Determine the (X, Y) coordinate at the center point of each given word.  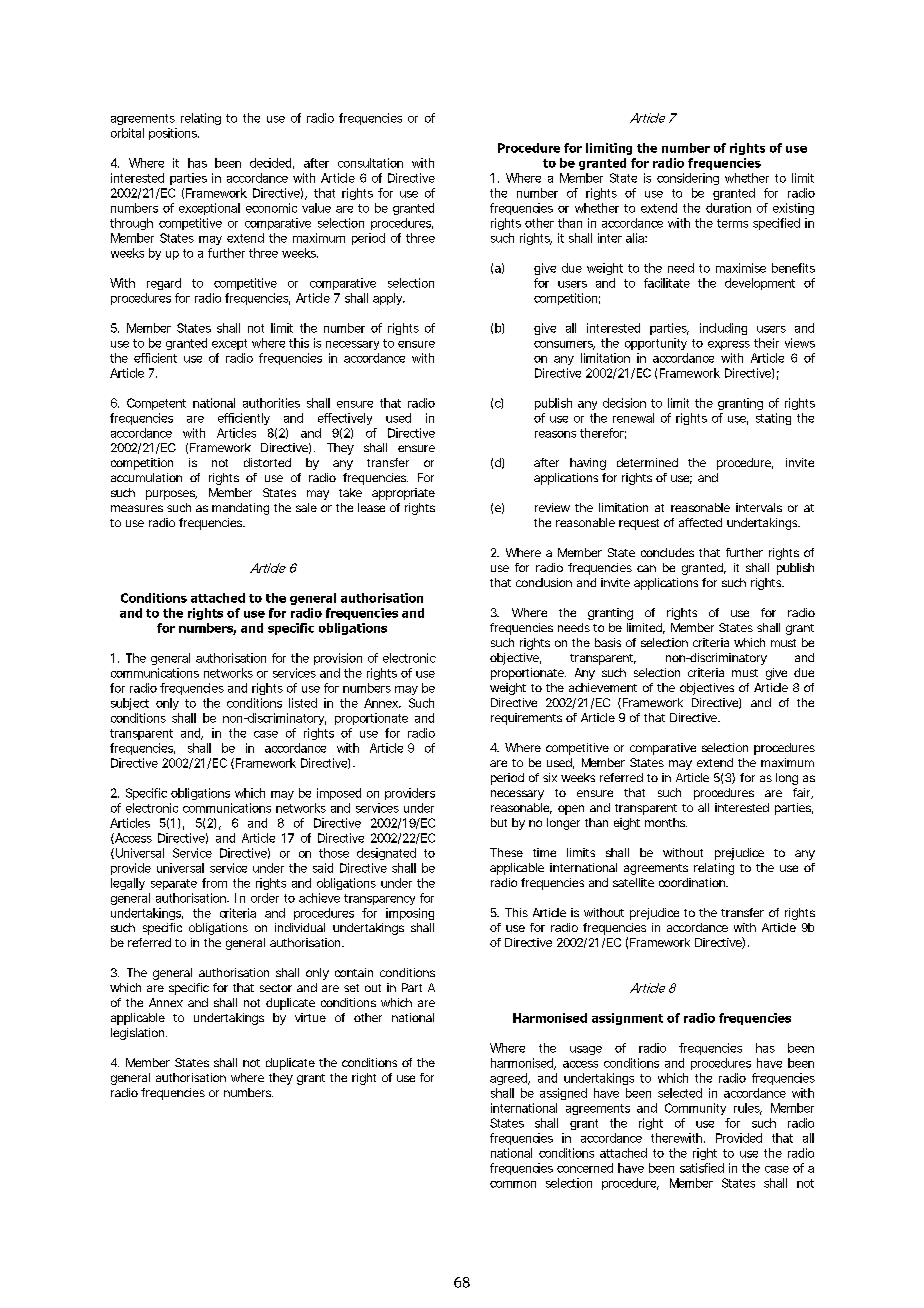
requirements (526, 719)
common (513, 1184)
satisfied (702, 1168)
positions (174, 134)
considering (688, 179)
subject (130, 704)
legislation (137, 1034)
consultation (370, 163)
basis (608, 642)
